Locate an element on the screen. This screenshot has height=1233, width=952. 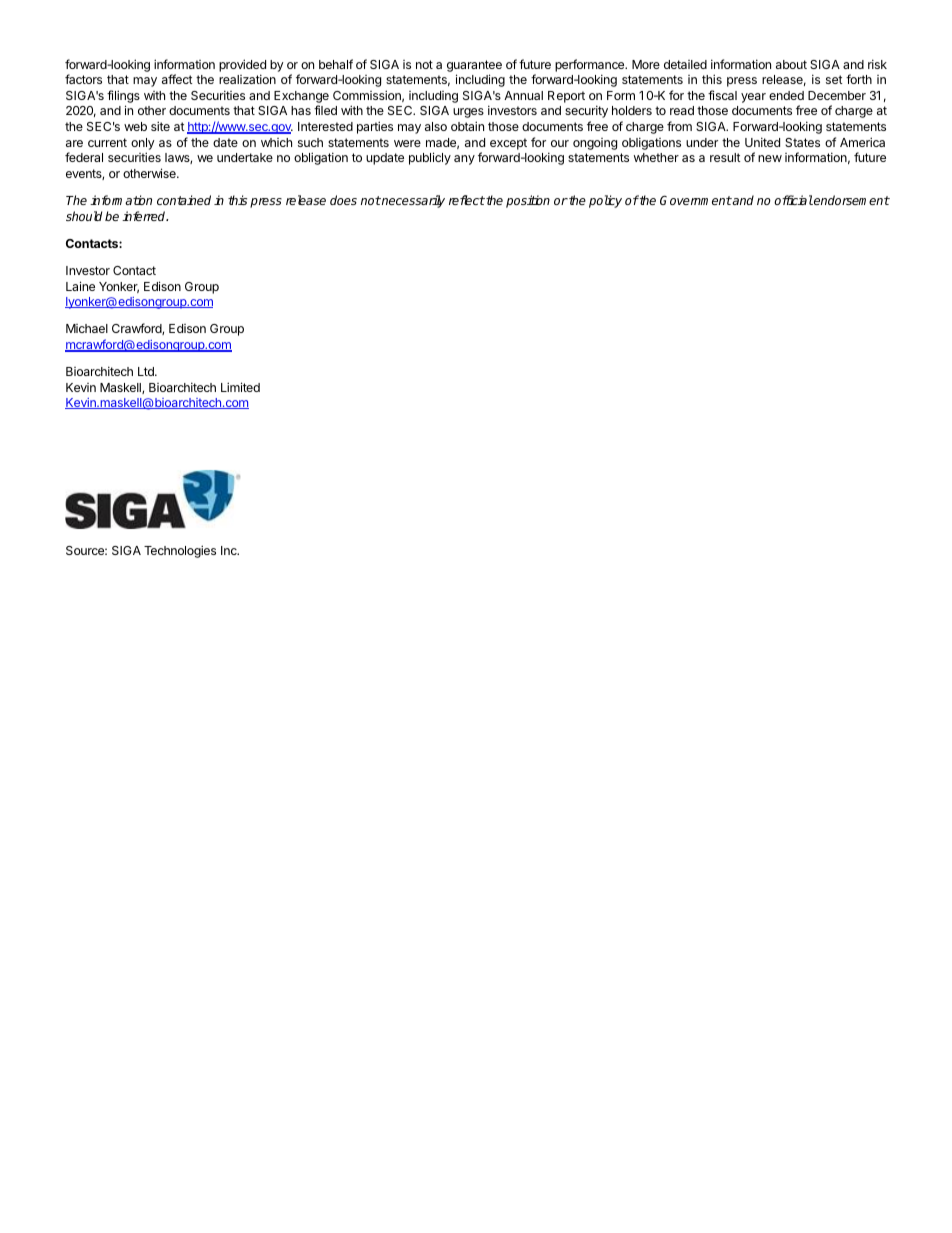
reflect is located at coordinates (467, 200).
